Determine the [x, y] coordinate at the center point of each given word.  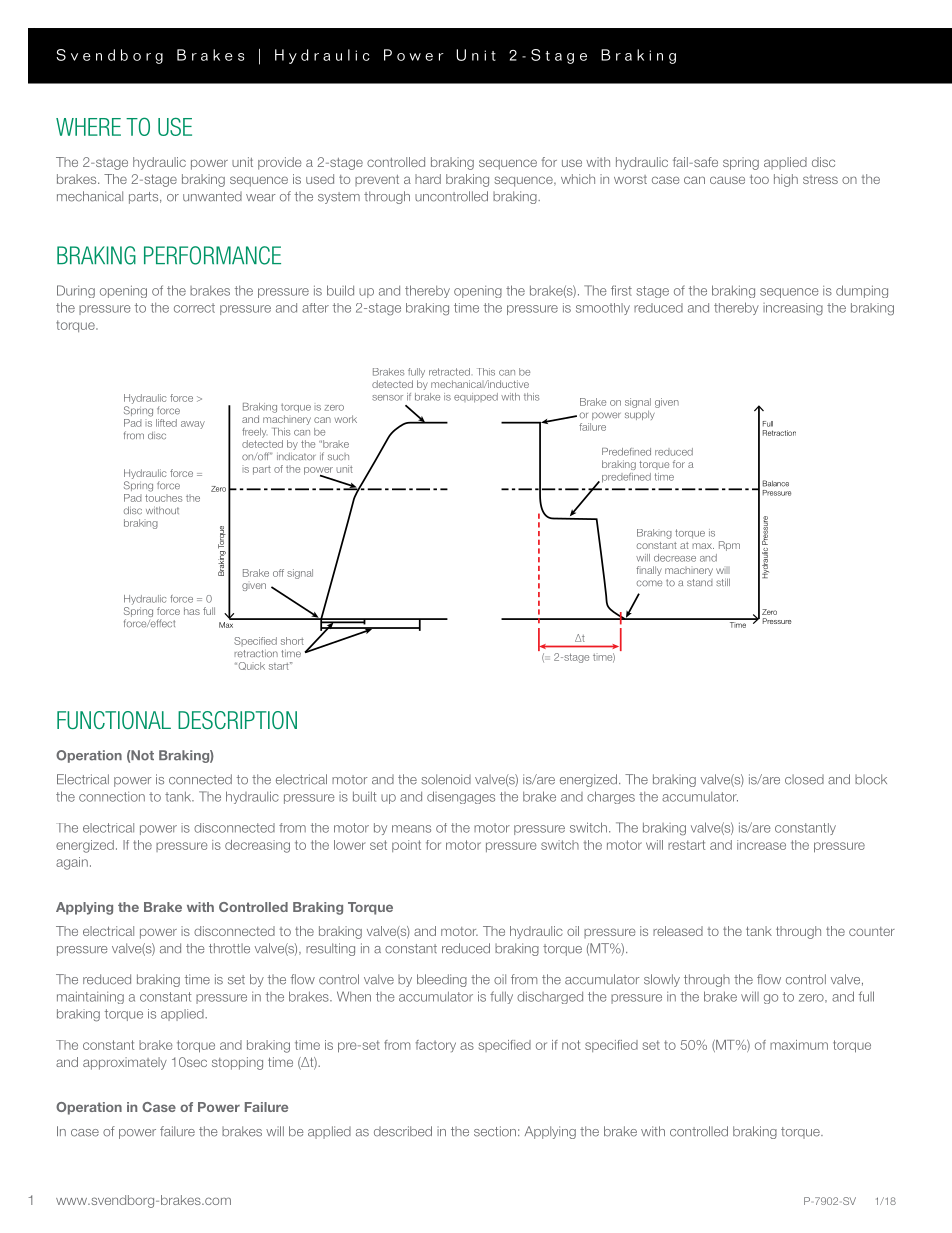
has [192, 611]
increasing [793, 309]
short [292, 641]
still [723, 582]
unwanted [212, 196]
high [786, 180]
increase [761, 845]
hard [428, 179]
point [406, 846]
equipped [476, 398]
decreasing [257, 846]
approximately [125, 1063]
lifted [166, 423]
